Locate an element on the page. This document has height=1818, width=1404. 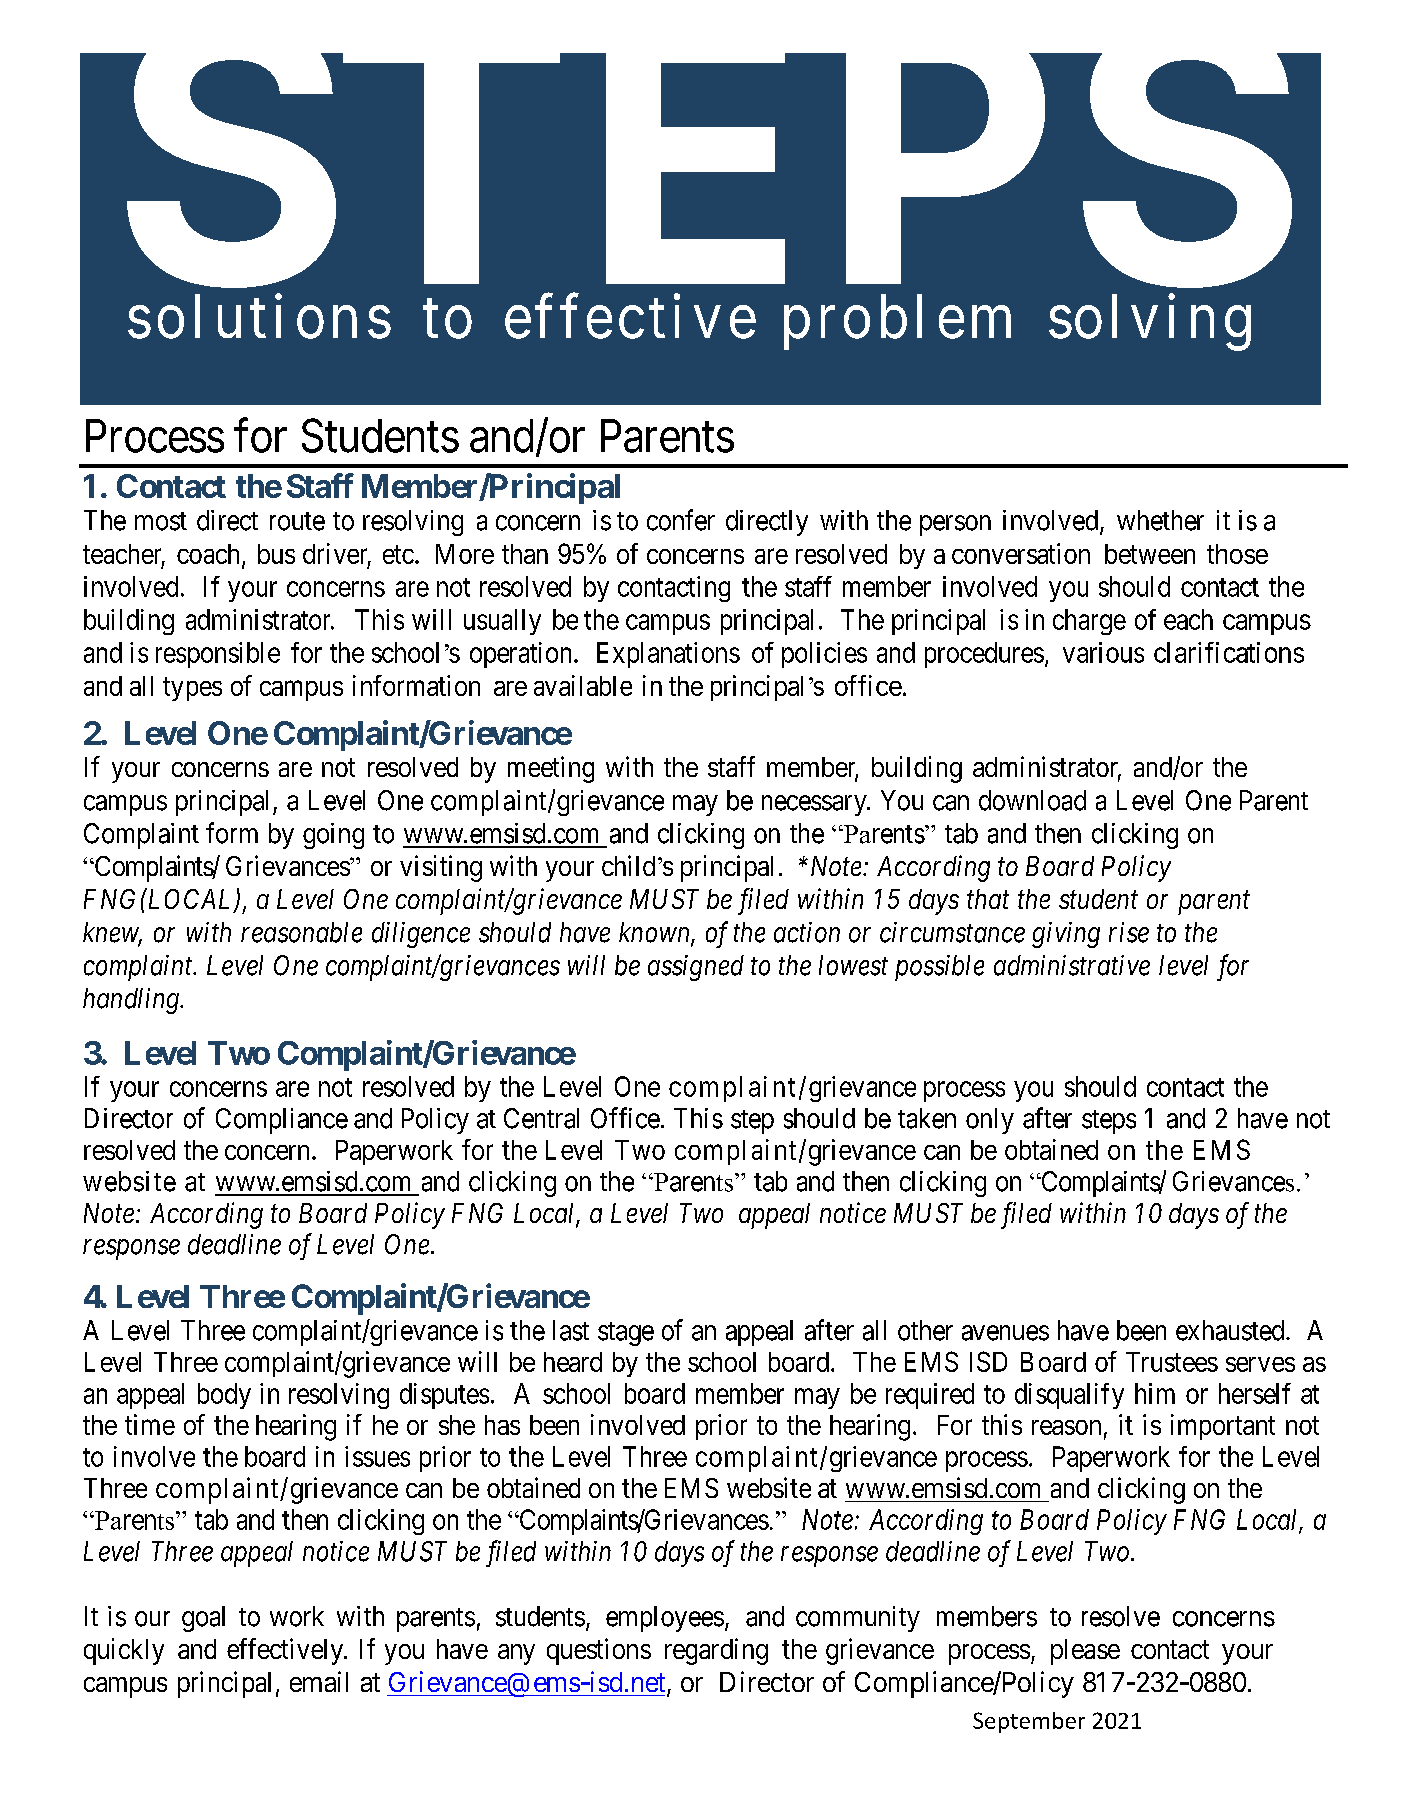
bus is located at coordinates (276, 554).
